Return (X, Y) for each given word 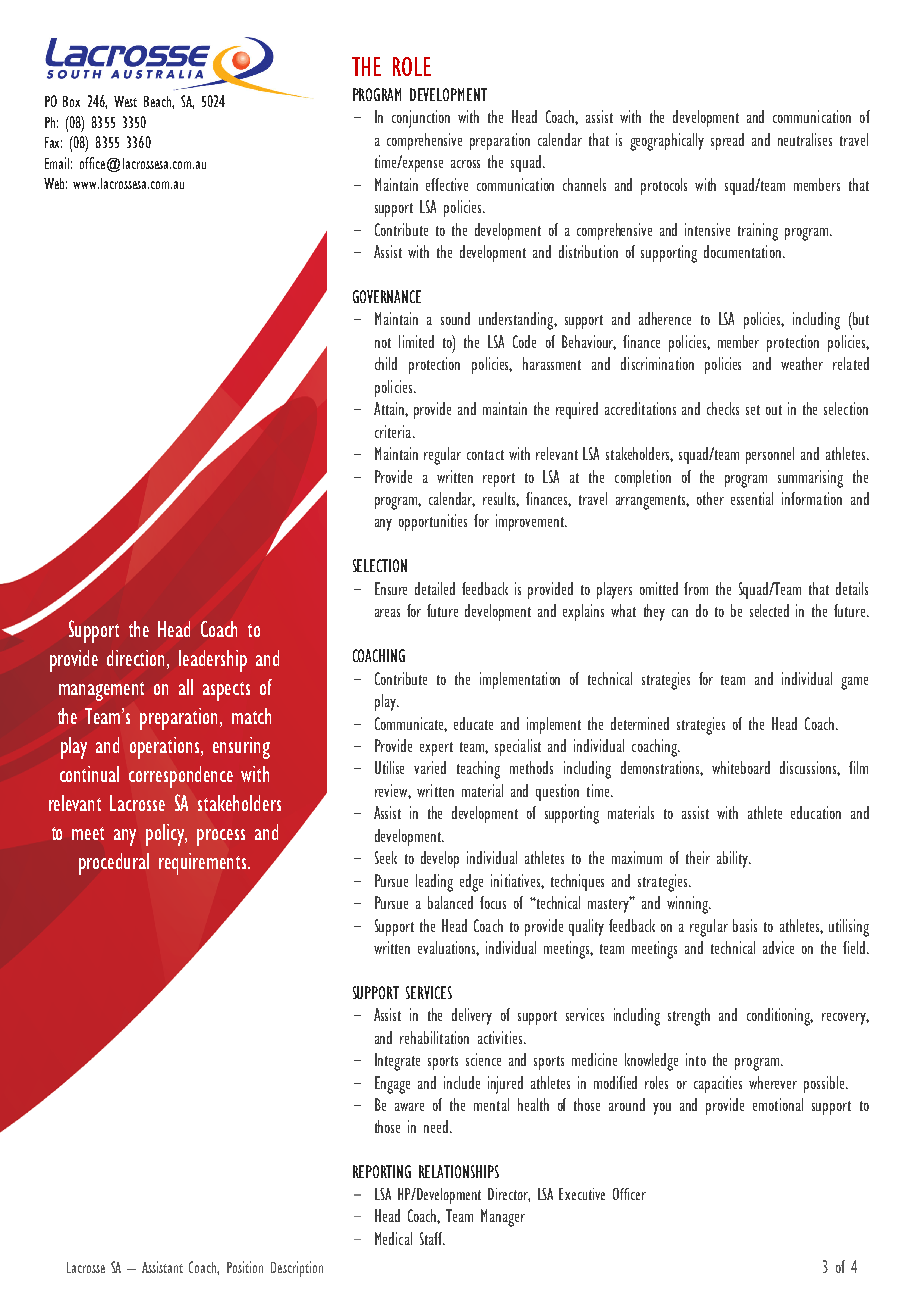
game (854, 683)
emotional (778, 1104)
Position (245, 1267)
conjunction (421, 119)
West (125, 101)
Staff (432, 1238)
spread (727, 141)
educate (473, 723)
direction (137, 659)
